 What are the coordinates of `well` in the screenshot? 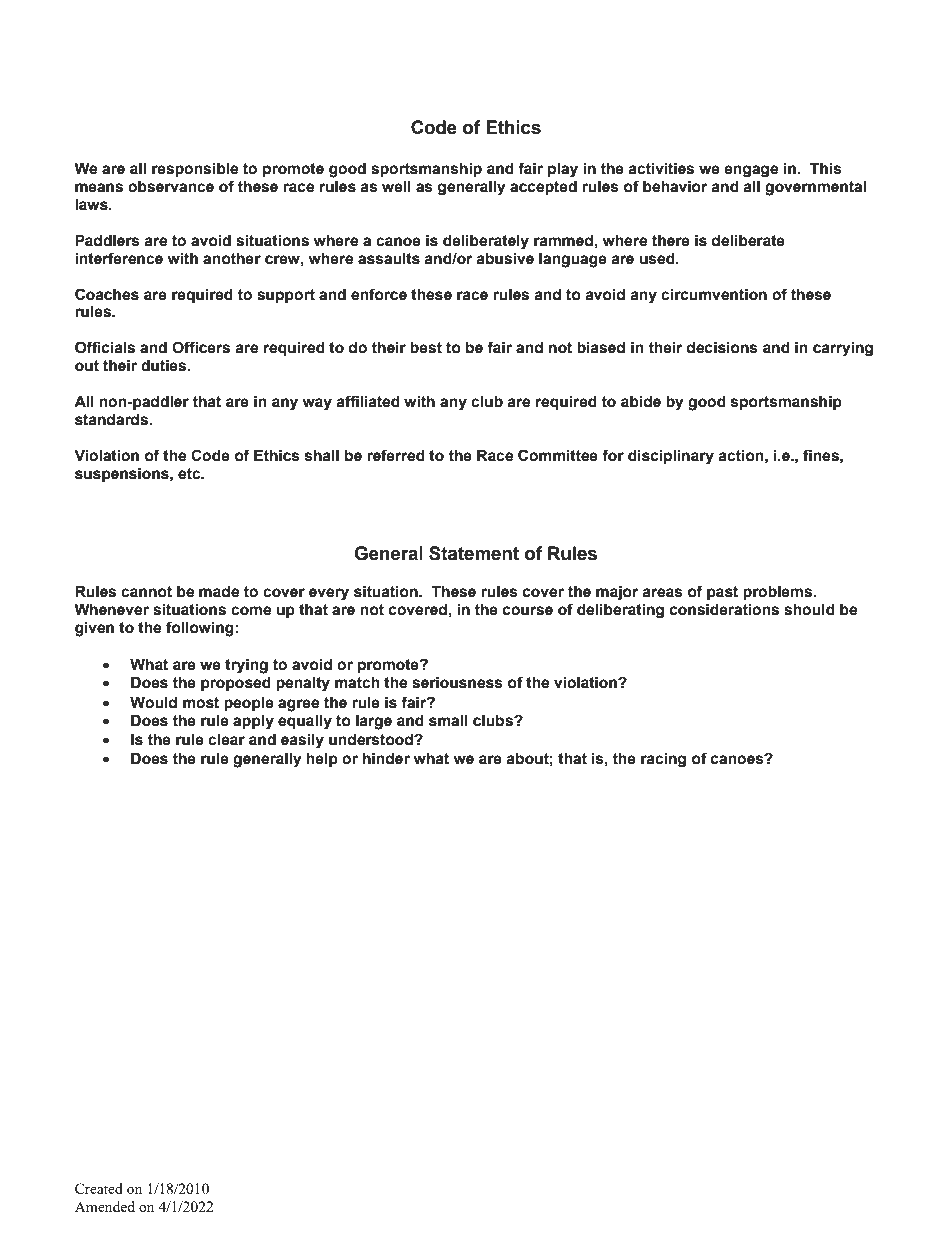 It's located at (396, 187).
